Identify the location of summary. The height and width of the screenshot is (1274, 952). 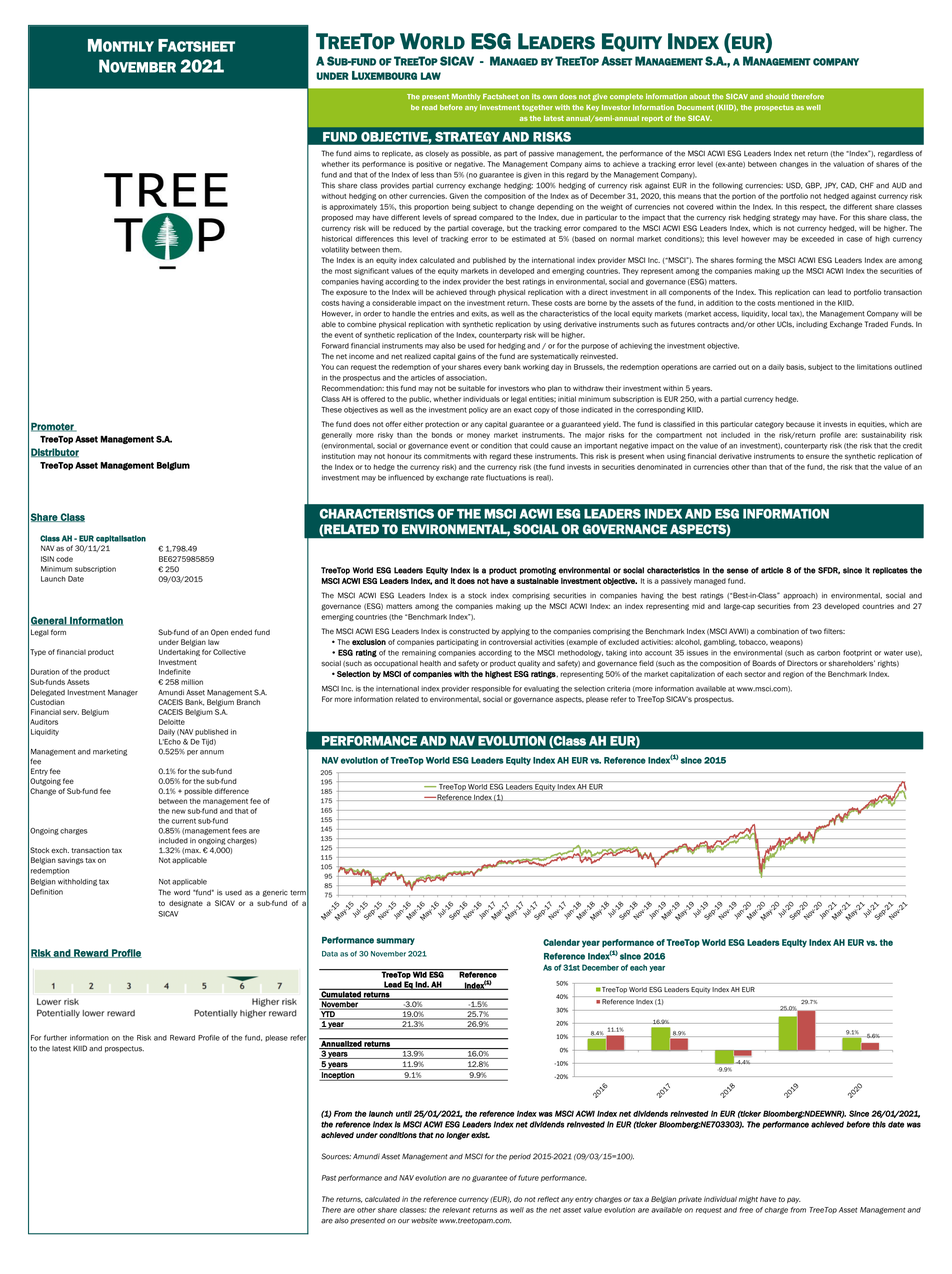
(395, 941).
